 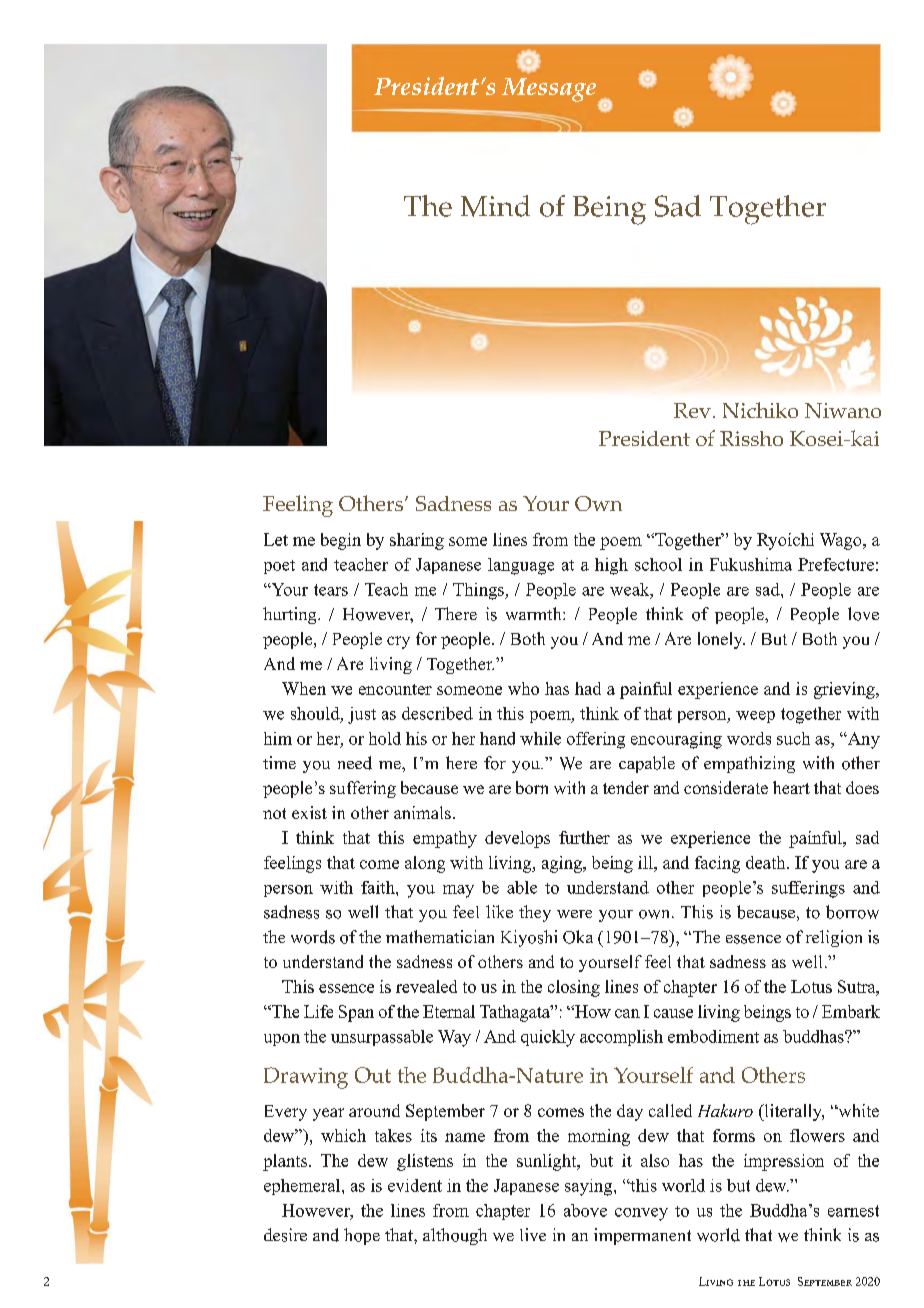 I want to click on Mind, so click(x=495, y=206).
